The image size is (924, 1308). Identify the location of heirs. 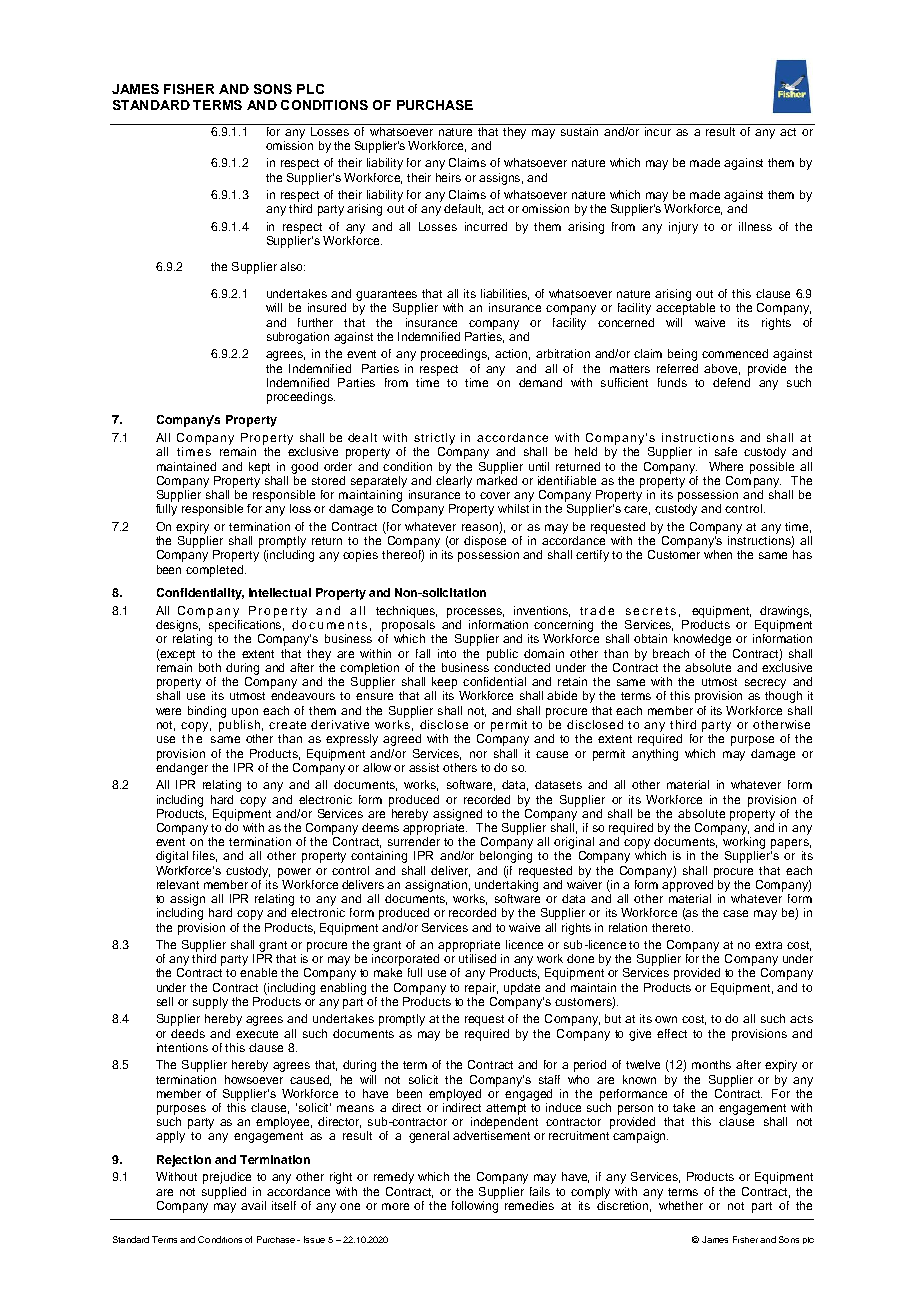
(448, 177).
